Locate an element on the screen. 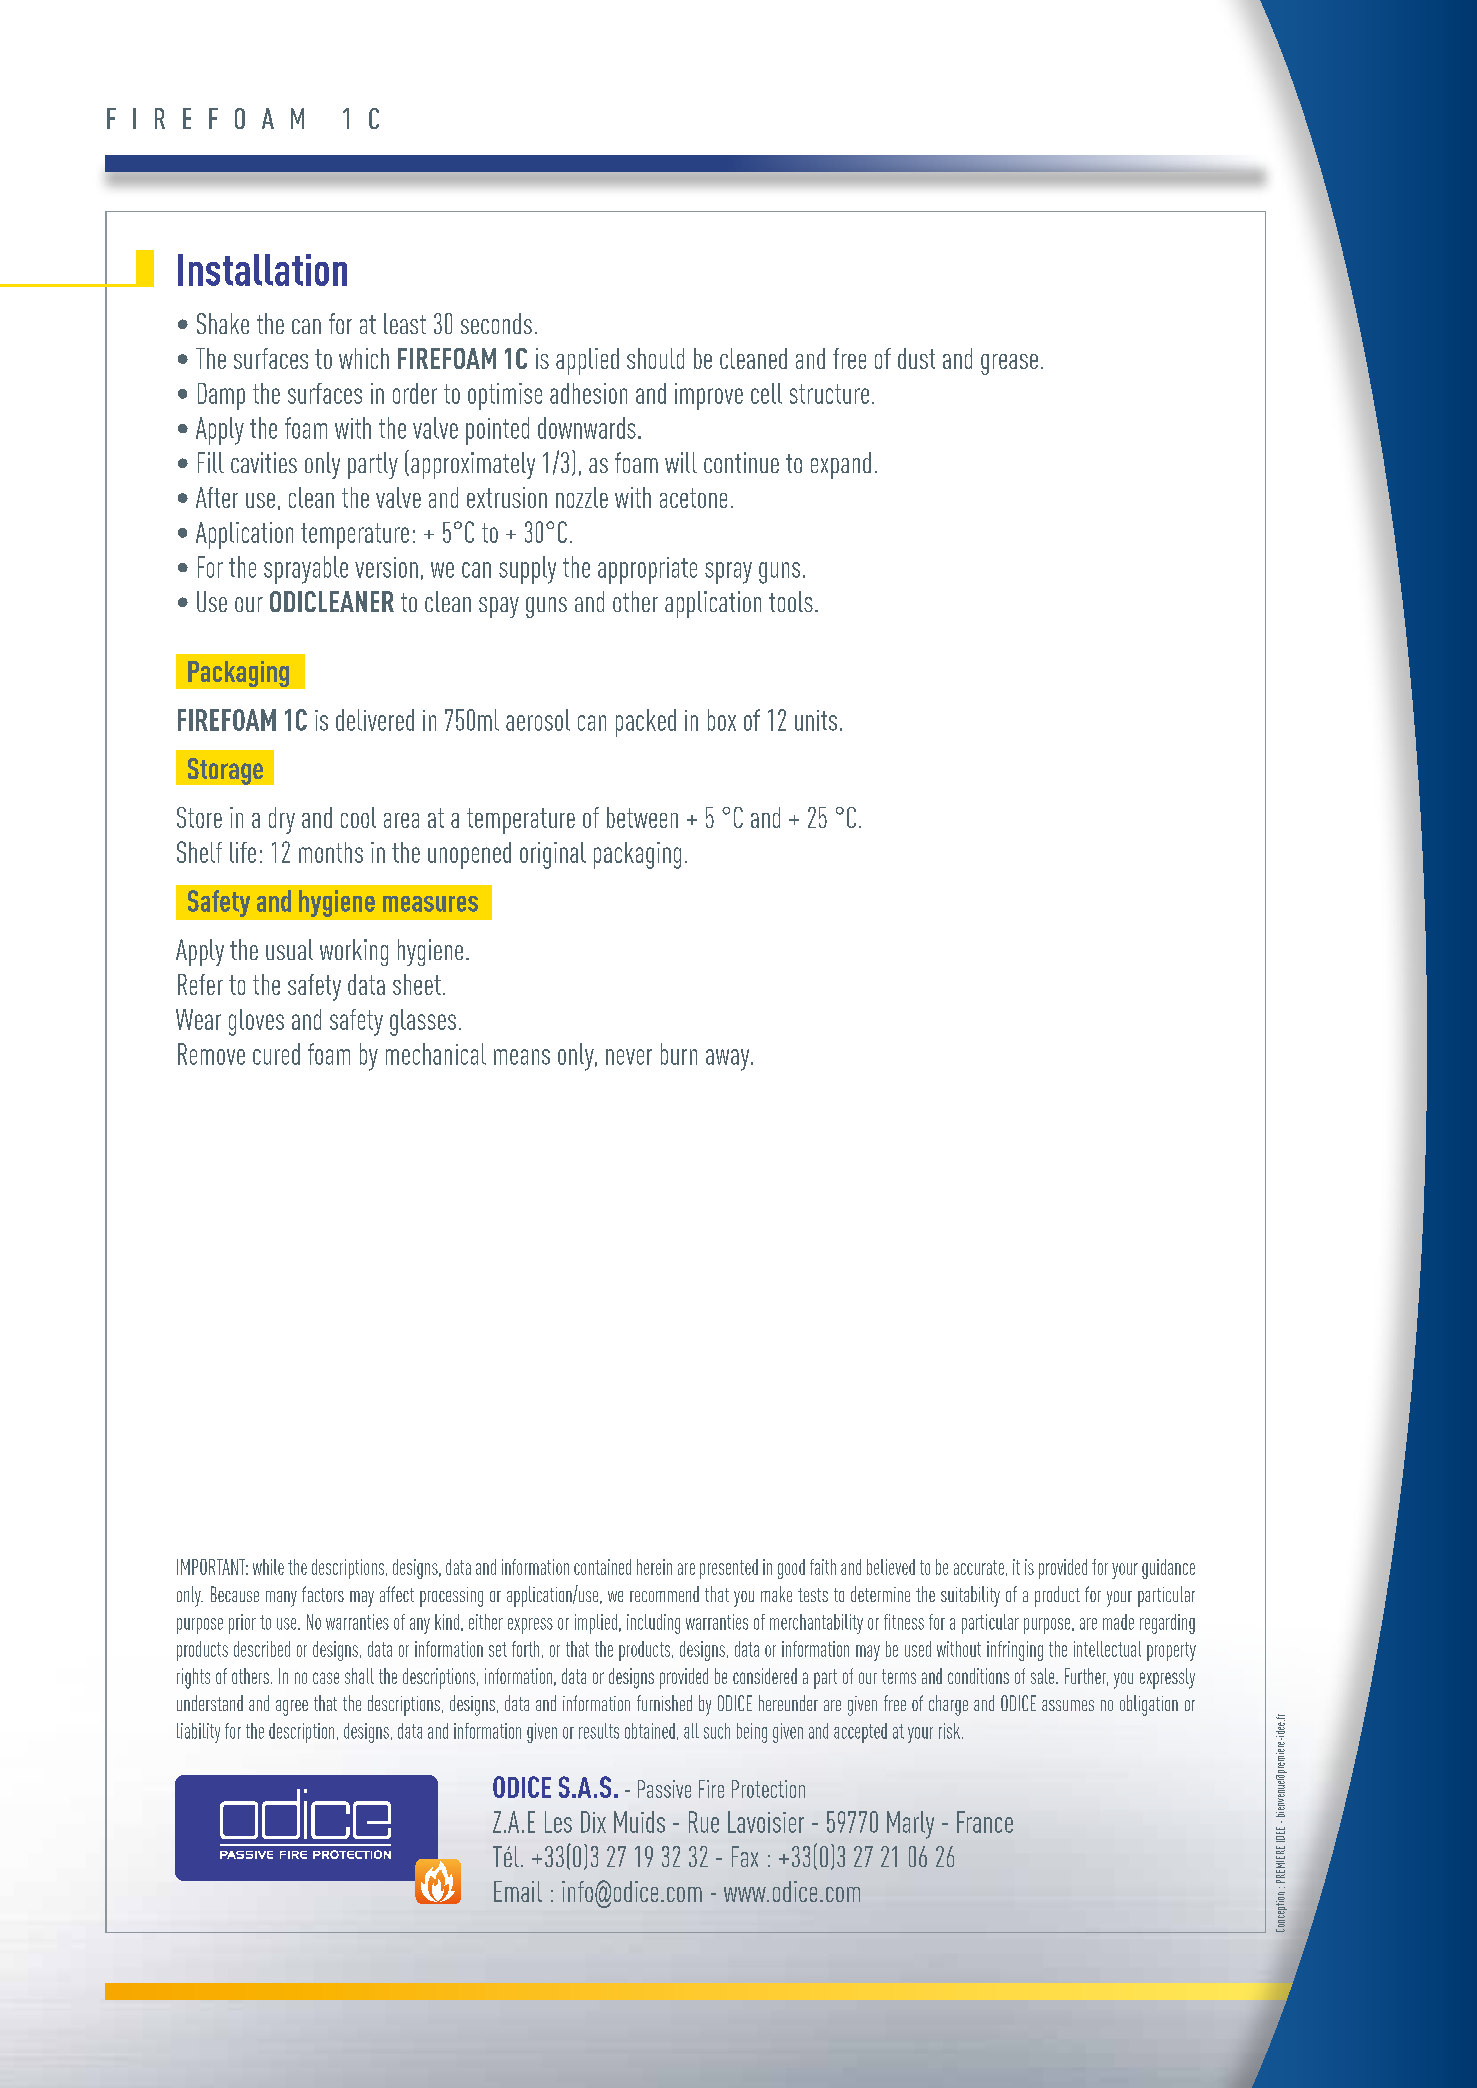  should is located at coordinates (655, 358).
